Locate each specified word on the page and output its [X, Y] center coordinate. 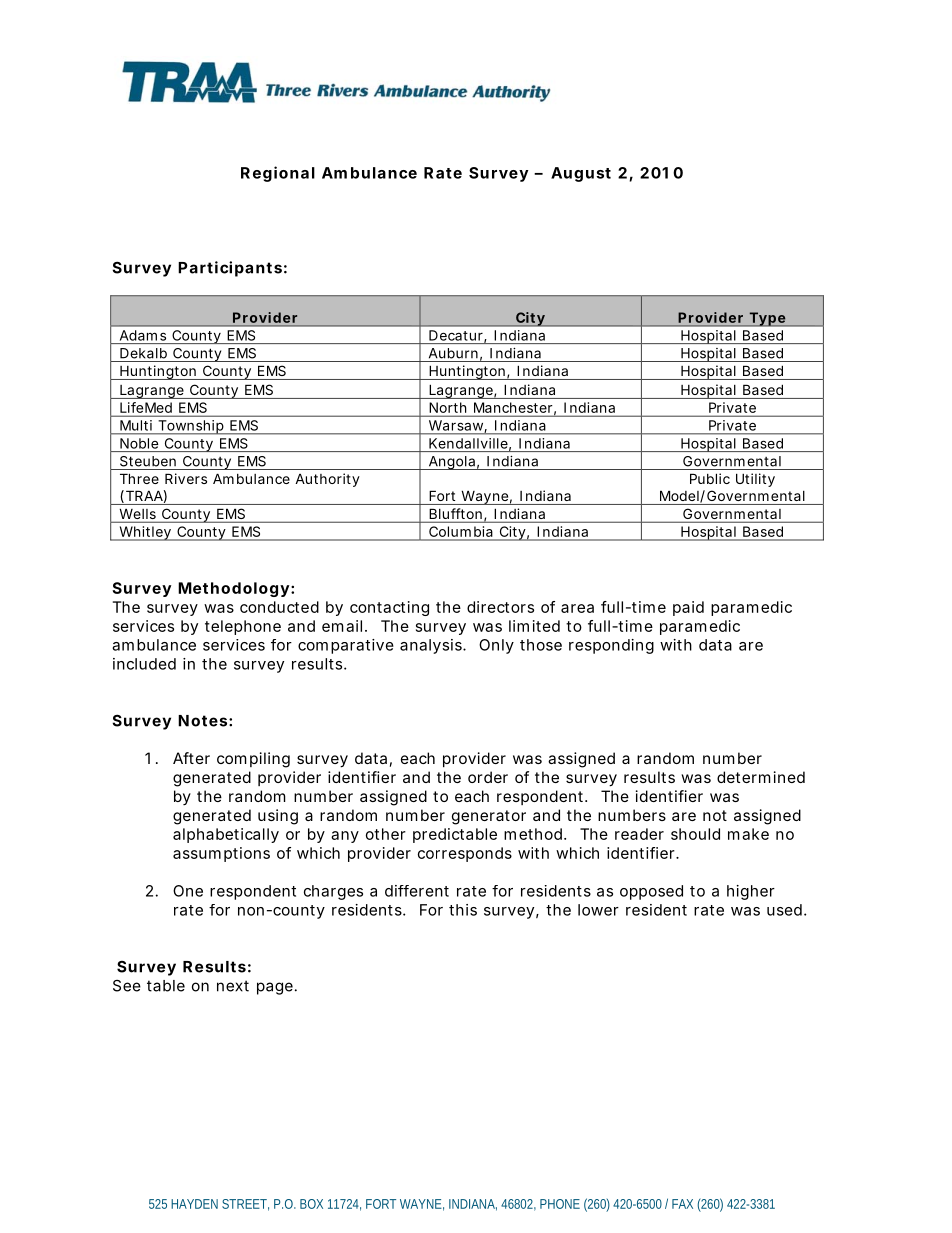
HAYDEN [194, 1204]
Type [767, 319]
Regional [278, 174]
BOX [311, 1204]
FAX [682, 1204]
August [581, 174]
